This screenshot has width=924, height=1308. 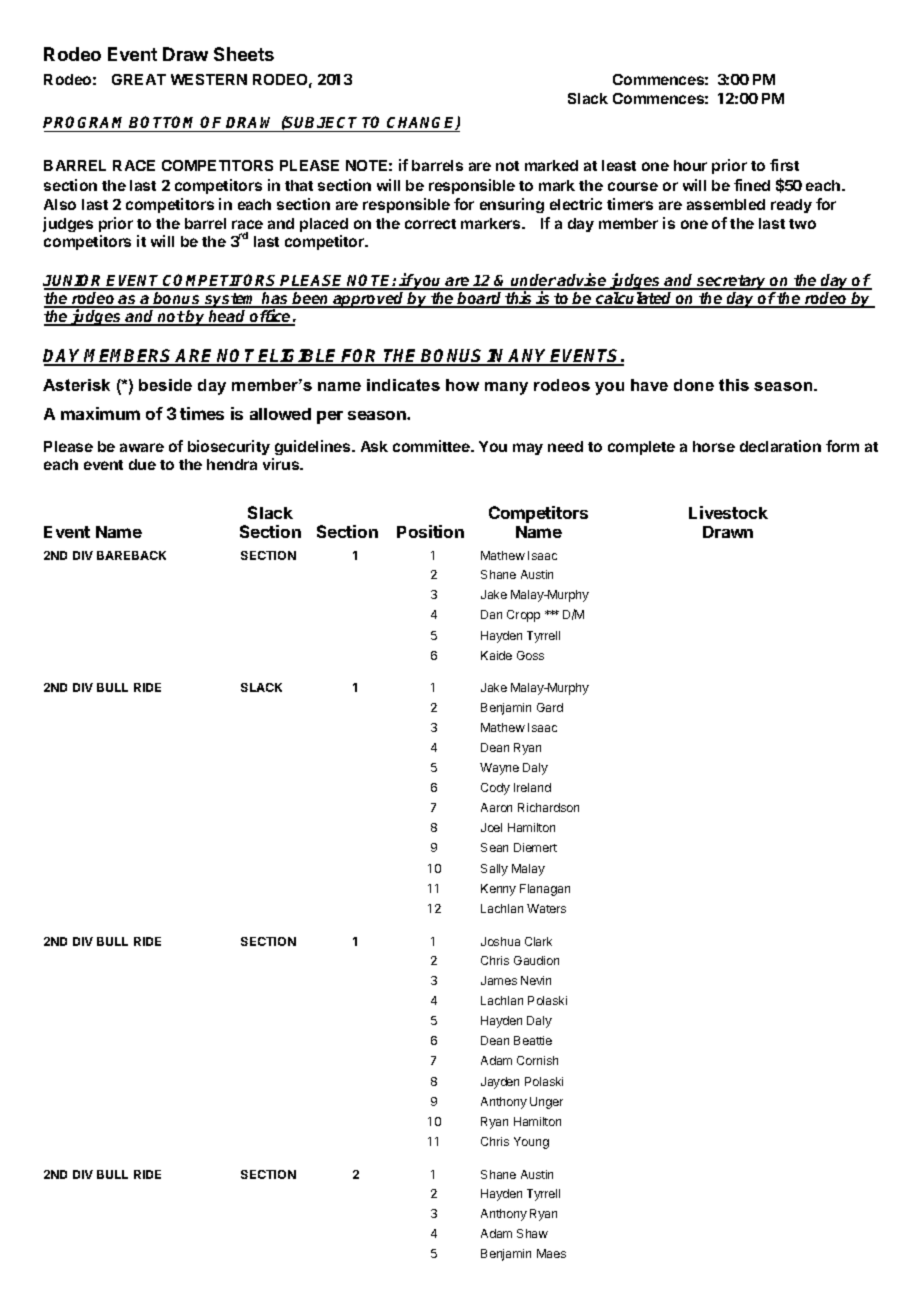 I want to click on Shaw, so click(x=532, y=1233).
